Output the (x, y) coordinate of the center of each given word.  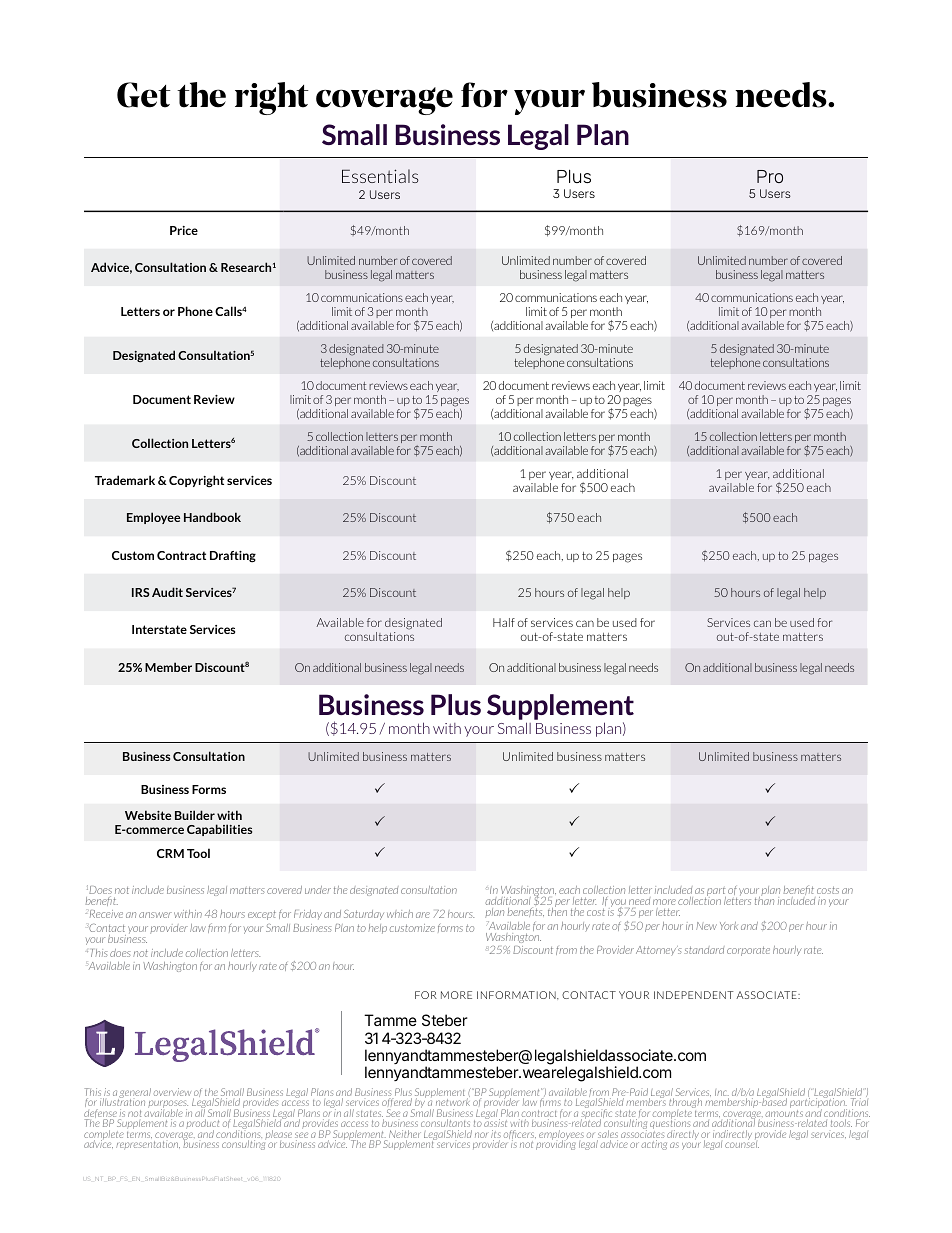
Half (504, 622)
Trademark (125, 480)
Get (144, 95)
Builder (195, 815)
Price (184, 230)
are (423, 915)
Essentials (380, 176)
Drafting (233, 557)
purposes (168, 1105)
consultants (445, 1123)
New (706, 926)
